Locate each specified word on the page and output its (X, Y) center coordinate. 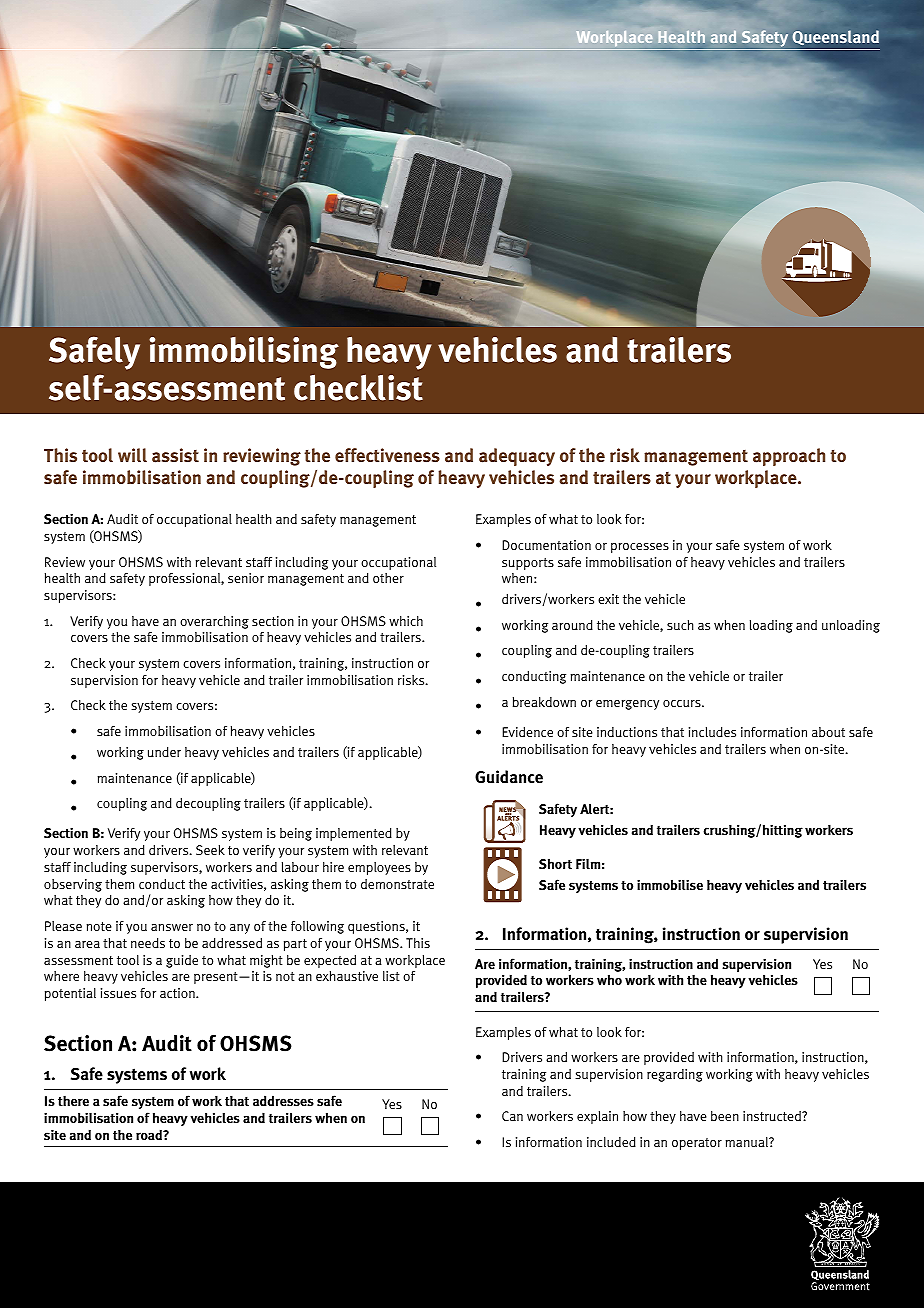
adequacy (517, 457)
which (406, 621)
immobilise (670, 884)
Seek (210, 850)
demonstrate (397, 884)
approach (789, 457)
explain (597, 1117)
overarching (214, 622)
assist (175, 455)
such (680, 625)
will (132, 455)
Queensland (835, 37)
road (150, 1135)
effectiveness (387, 455)
